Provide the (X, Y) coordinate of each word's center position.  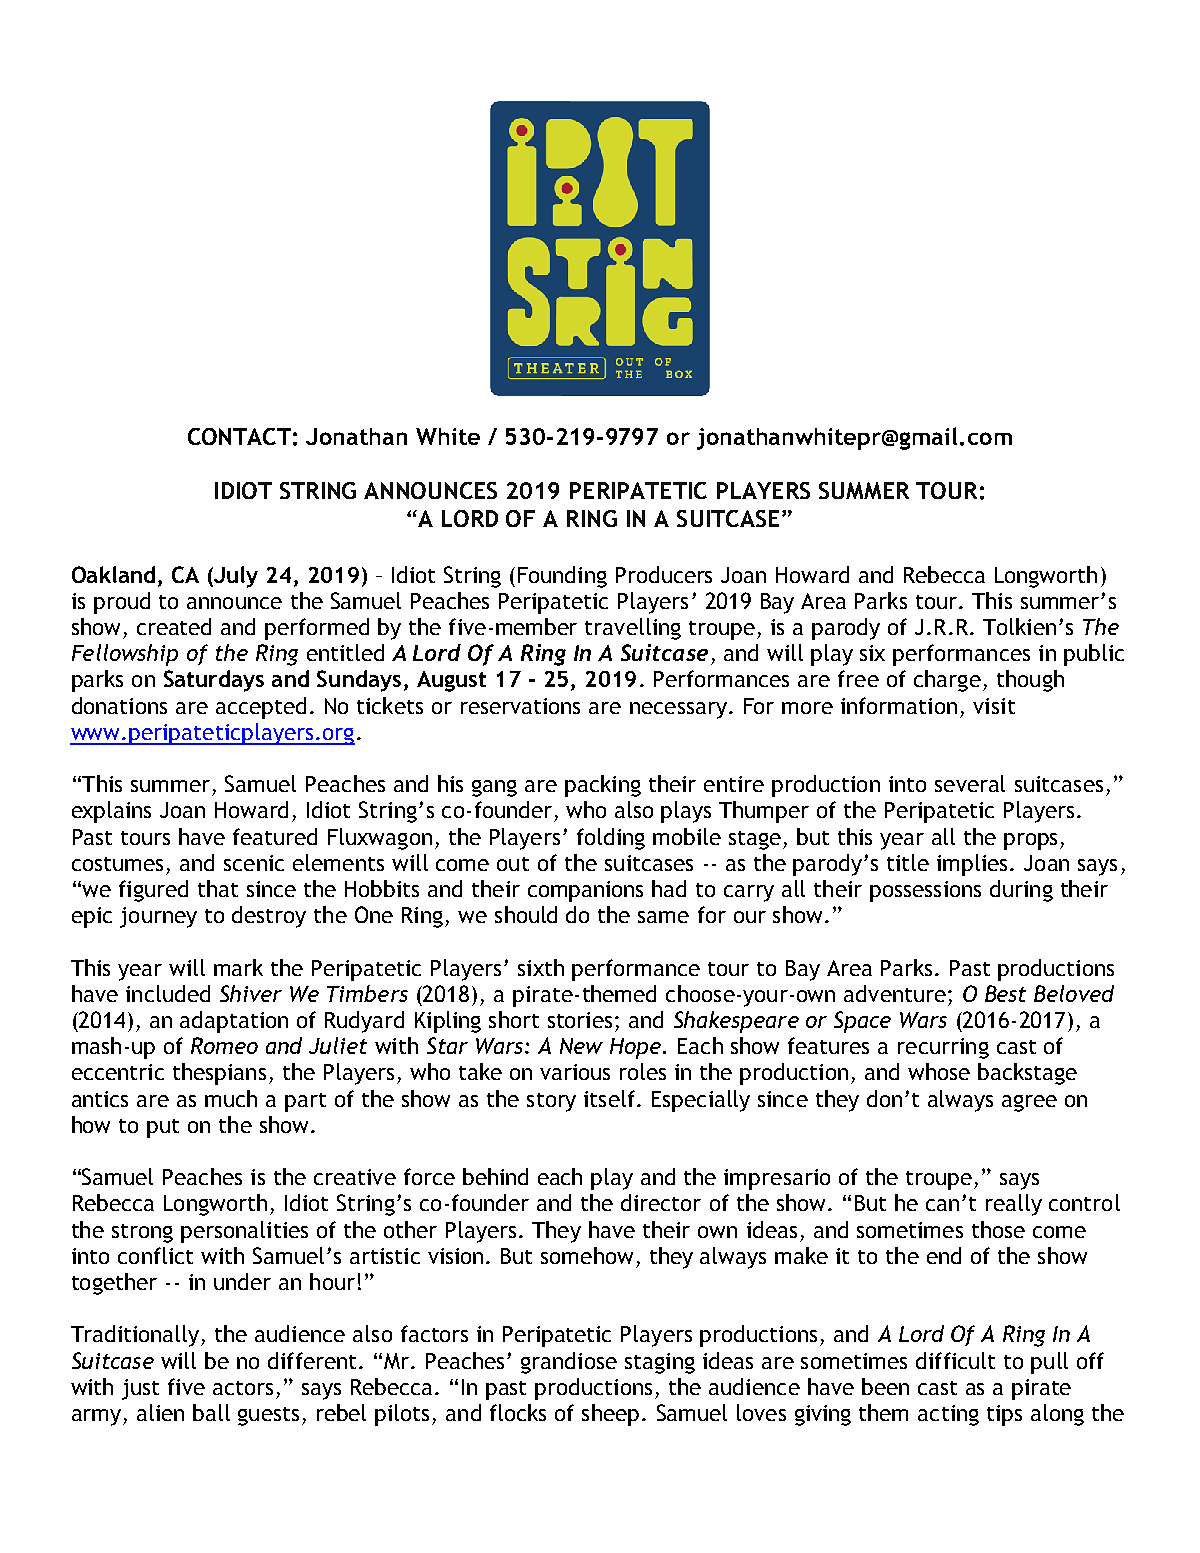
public (1094, 655)
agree (1029, 1103)
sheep (610, 1415)
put (163, 1128)
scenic (254, 863)
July (235, 577)
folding (611, 839)
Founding (562, 577)
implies (972, 865)
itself (611, 1098)
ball (211, 1412)
